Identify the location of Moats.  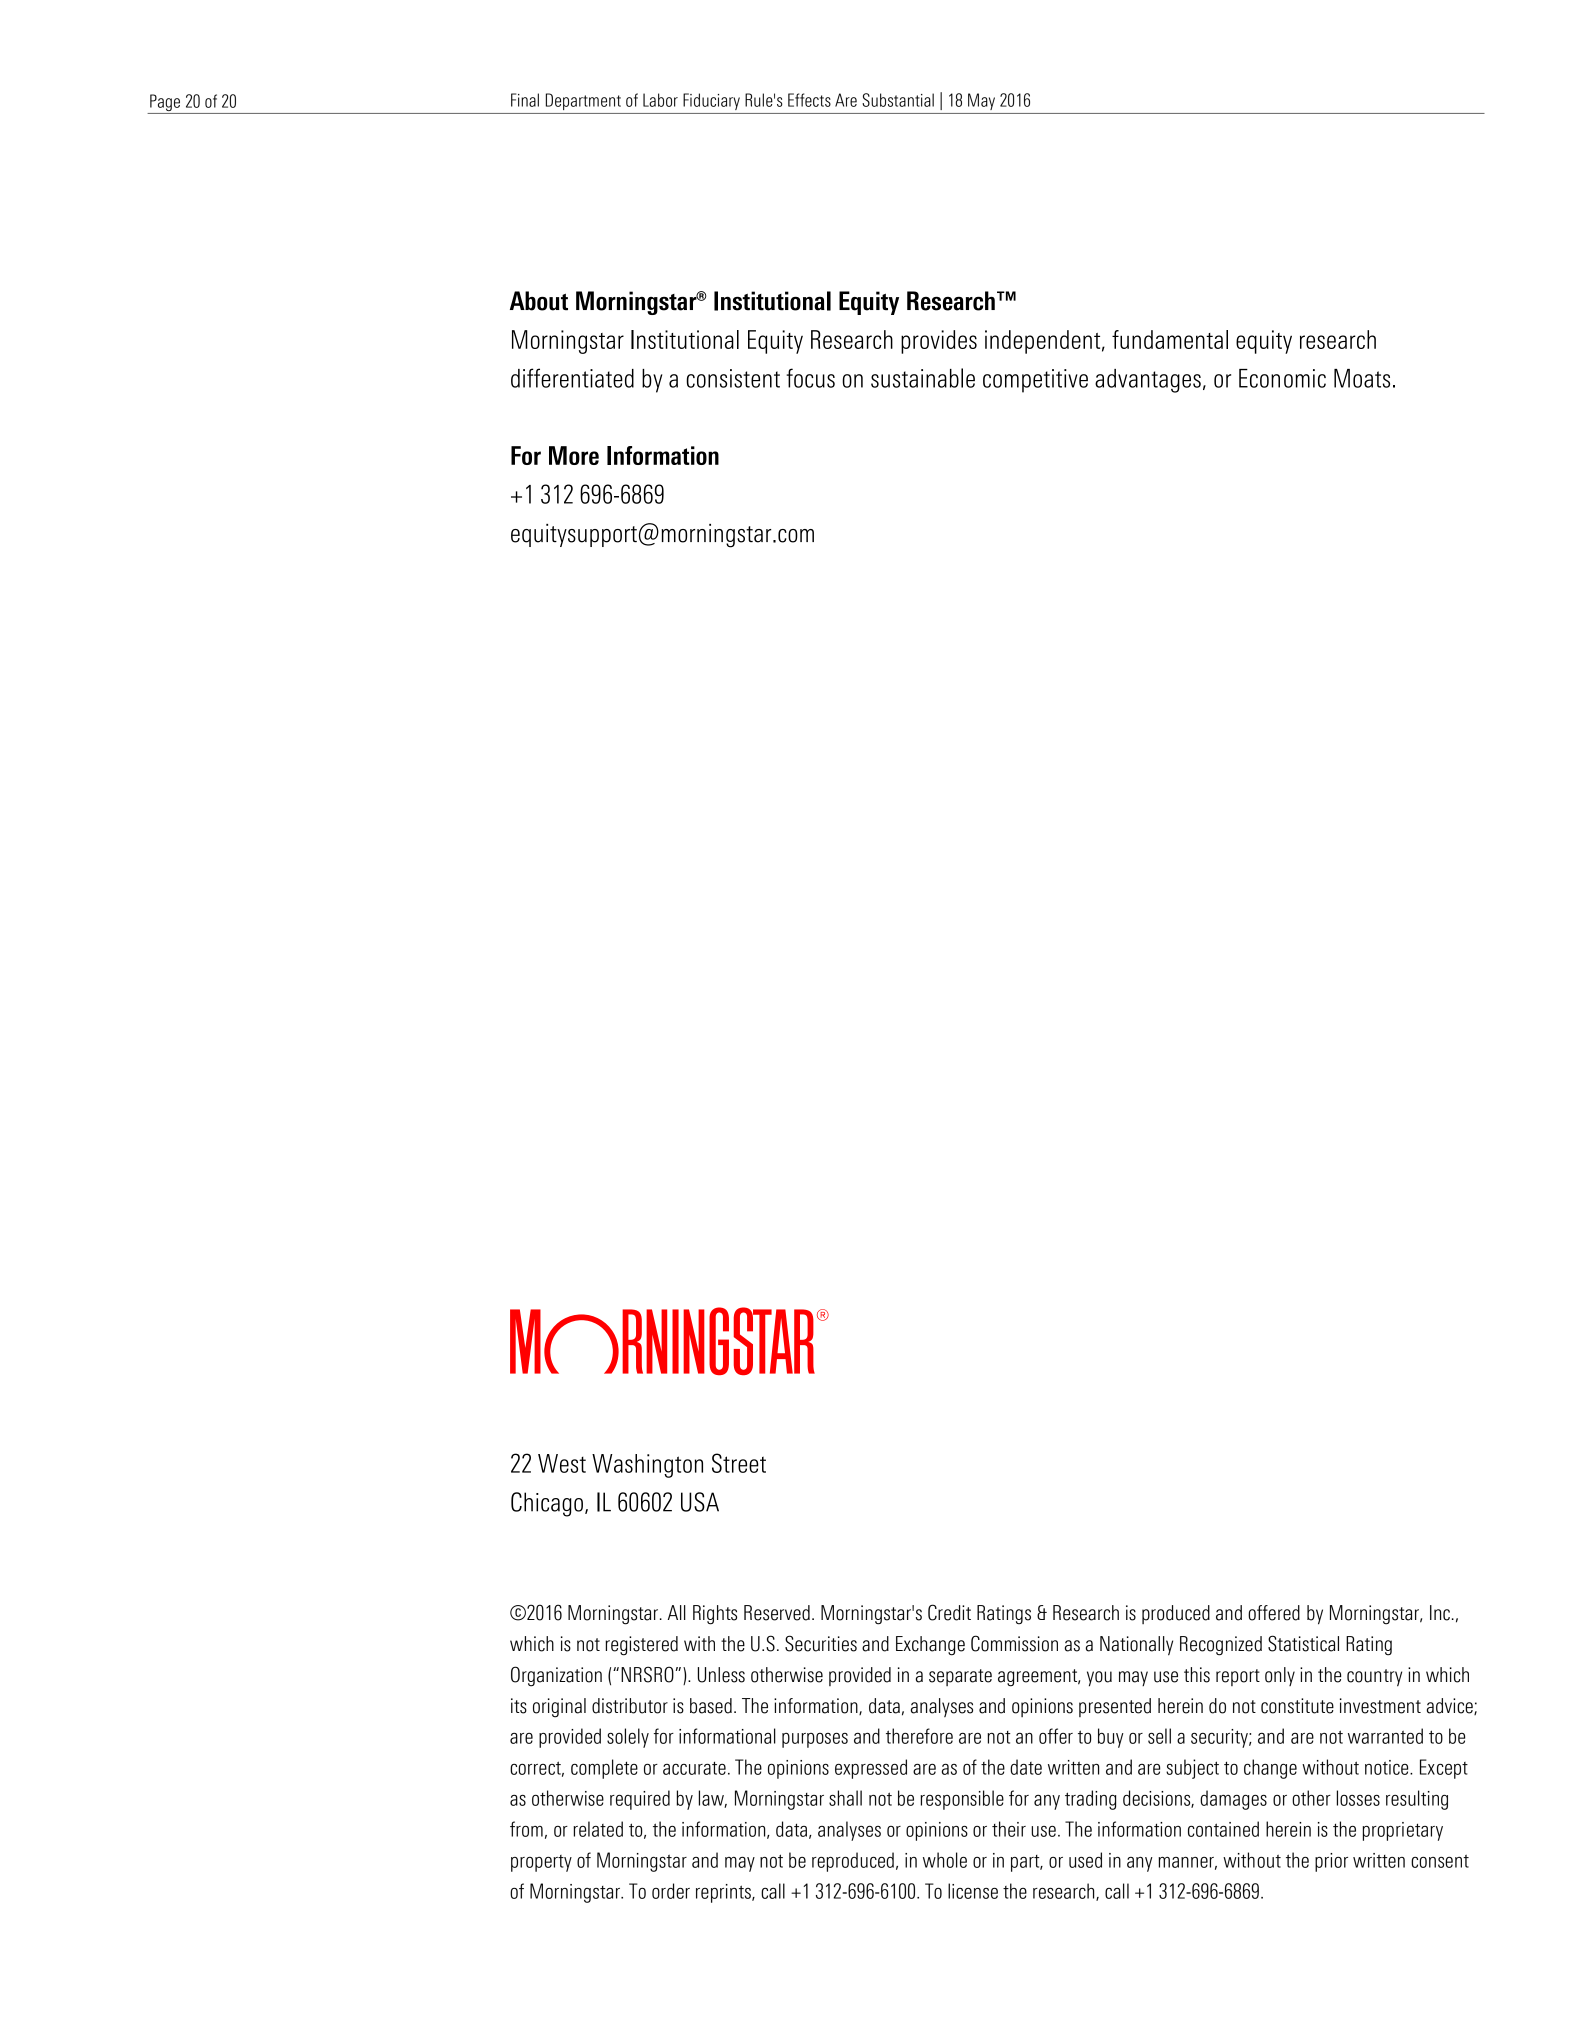
(1362, 378).
